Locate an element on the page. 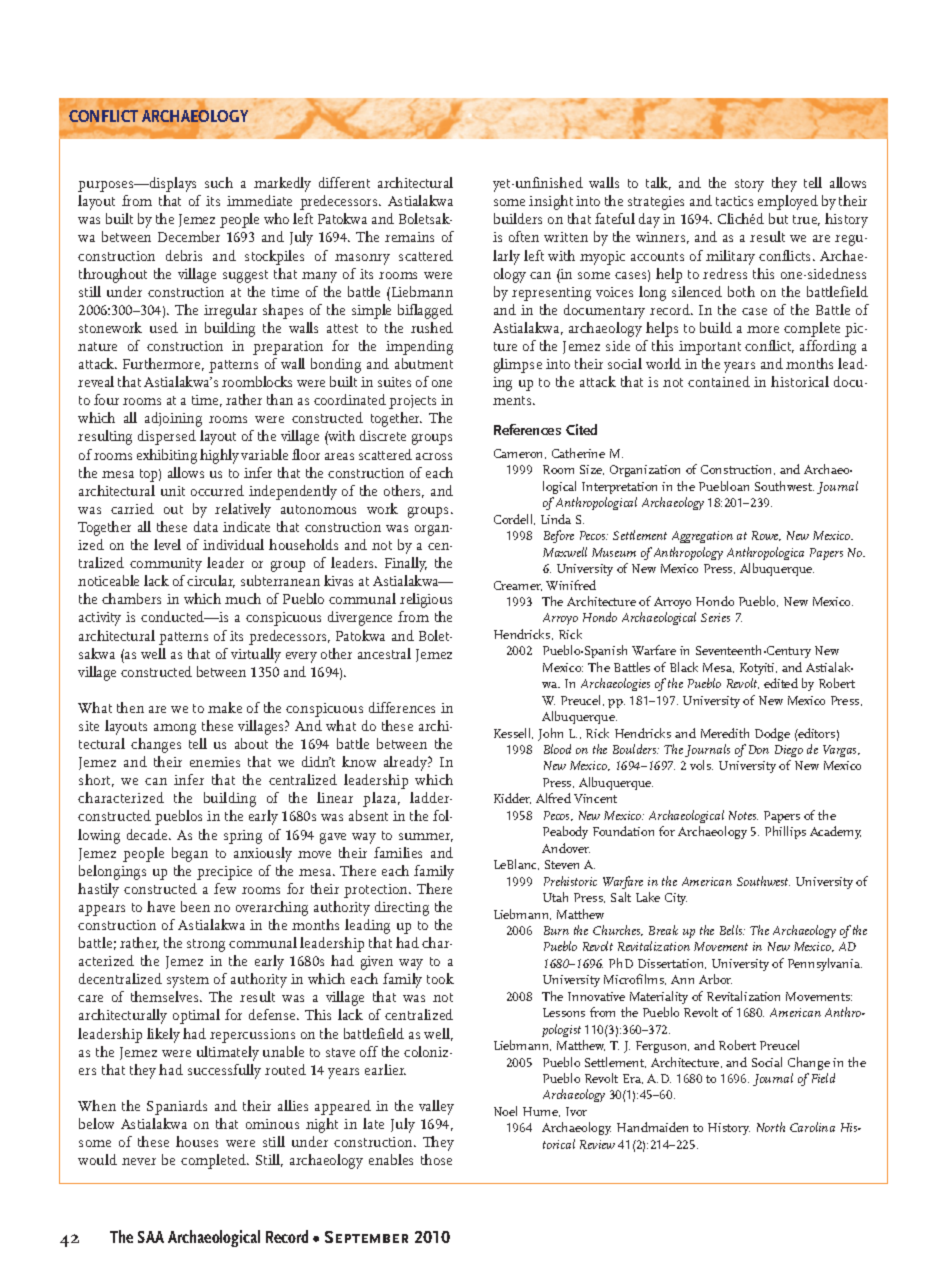 The height and width of the image is (1288, 947). Notes is located at coordinates (743, 815).
